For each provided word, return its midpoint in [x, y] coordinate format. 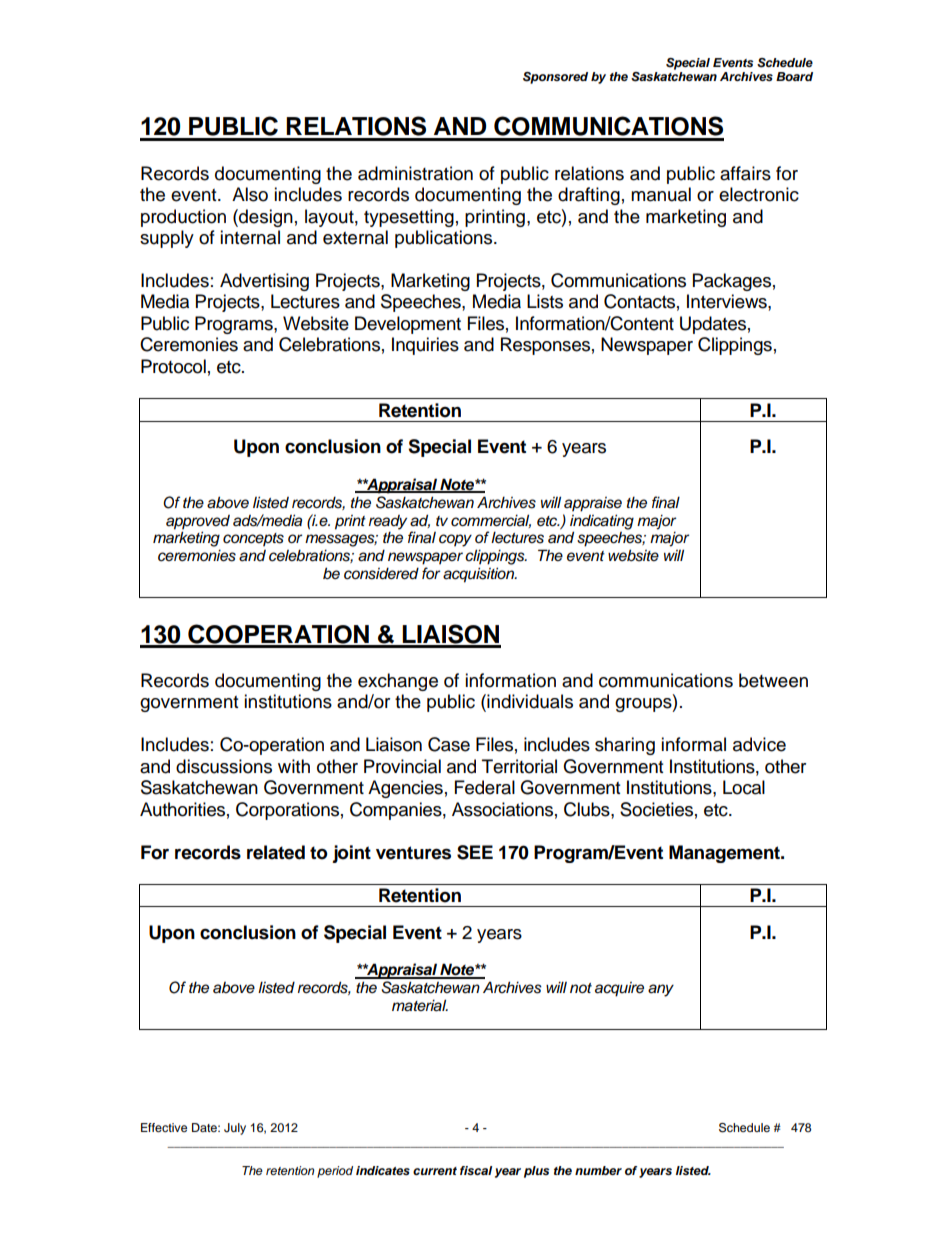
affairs [745, 173]
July [235, 1129]
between [773, 680]
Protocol [173, 366]
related [276, 852]
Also [250, 194]
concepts [253, 540]
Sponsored [555, 78]
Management [725, 854]
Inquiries [425, 346]
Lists [545, 301]
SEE [475, 852]
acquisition [480, 575]
